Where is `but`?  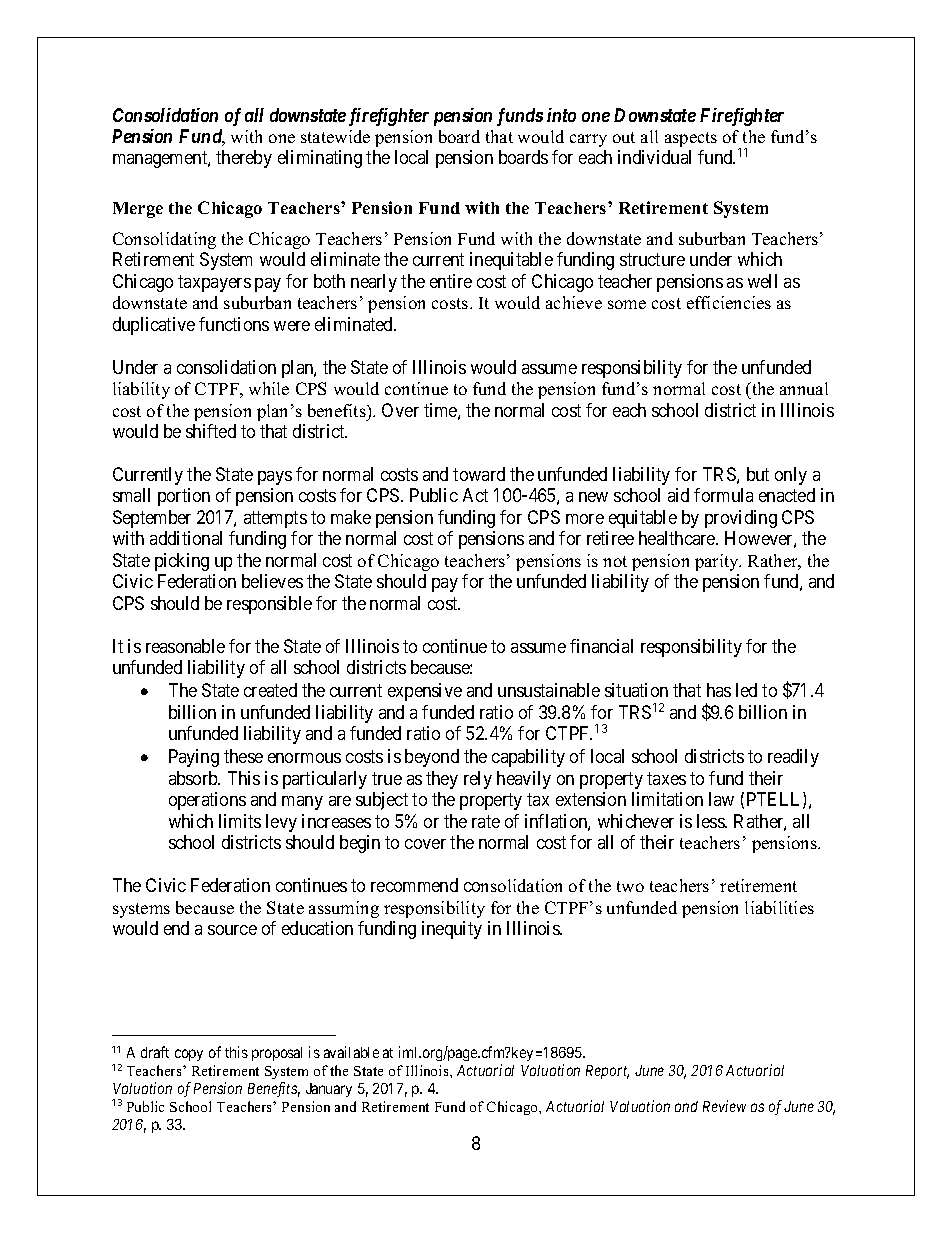 but is located at coordinates (758, 474).
